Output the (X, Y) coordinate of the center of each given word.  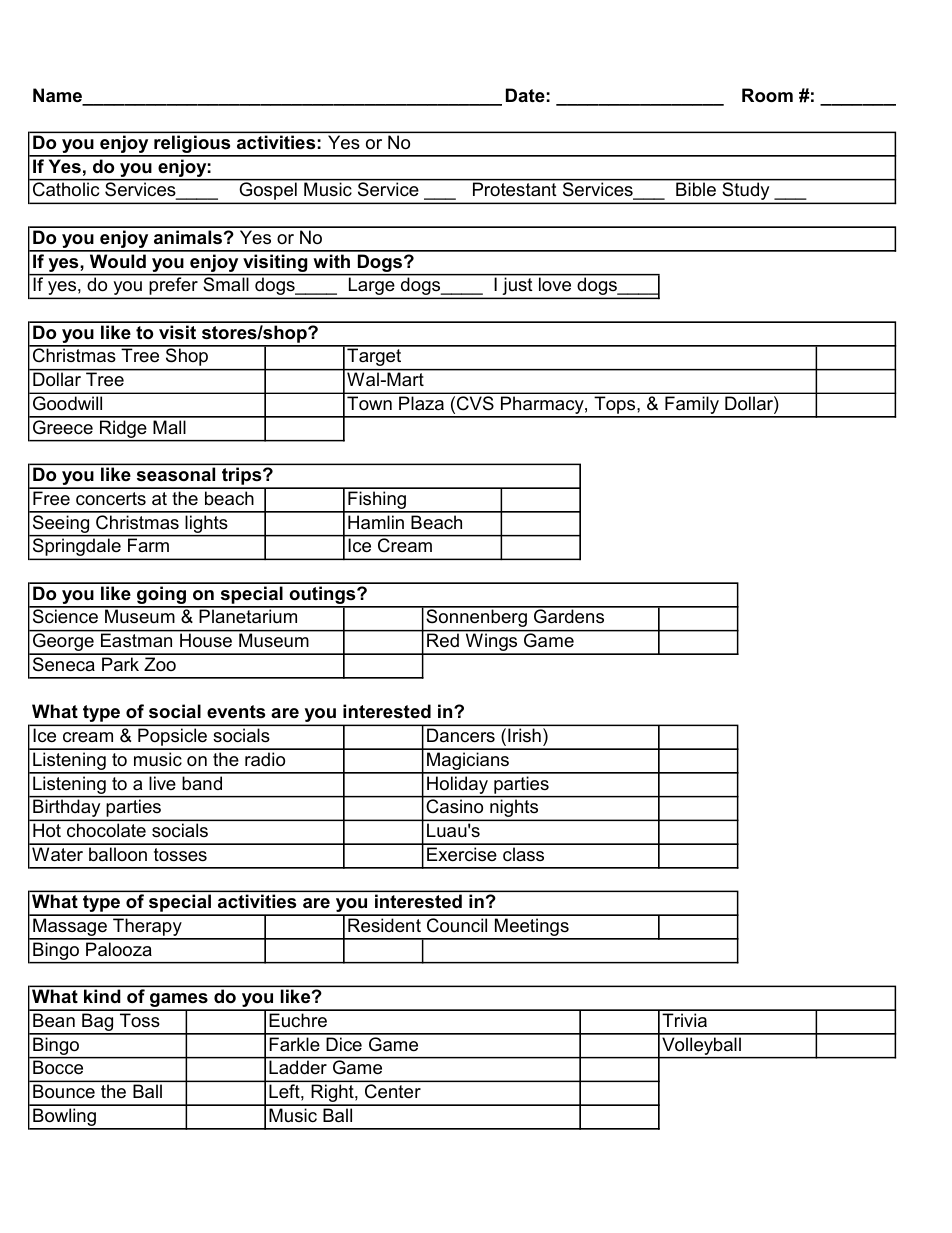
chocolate (106, 830)
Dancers (461, 735)
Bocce (58, 1067)
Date (525, 95)
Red (443, 640)
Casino (455, 806)
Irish (524, 735)
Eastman (136, 640)
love (555, 284)
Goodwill (67, 403)
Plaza (421, 403)
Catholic (66, 189)
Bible (696, 189)
